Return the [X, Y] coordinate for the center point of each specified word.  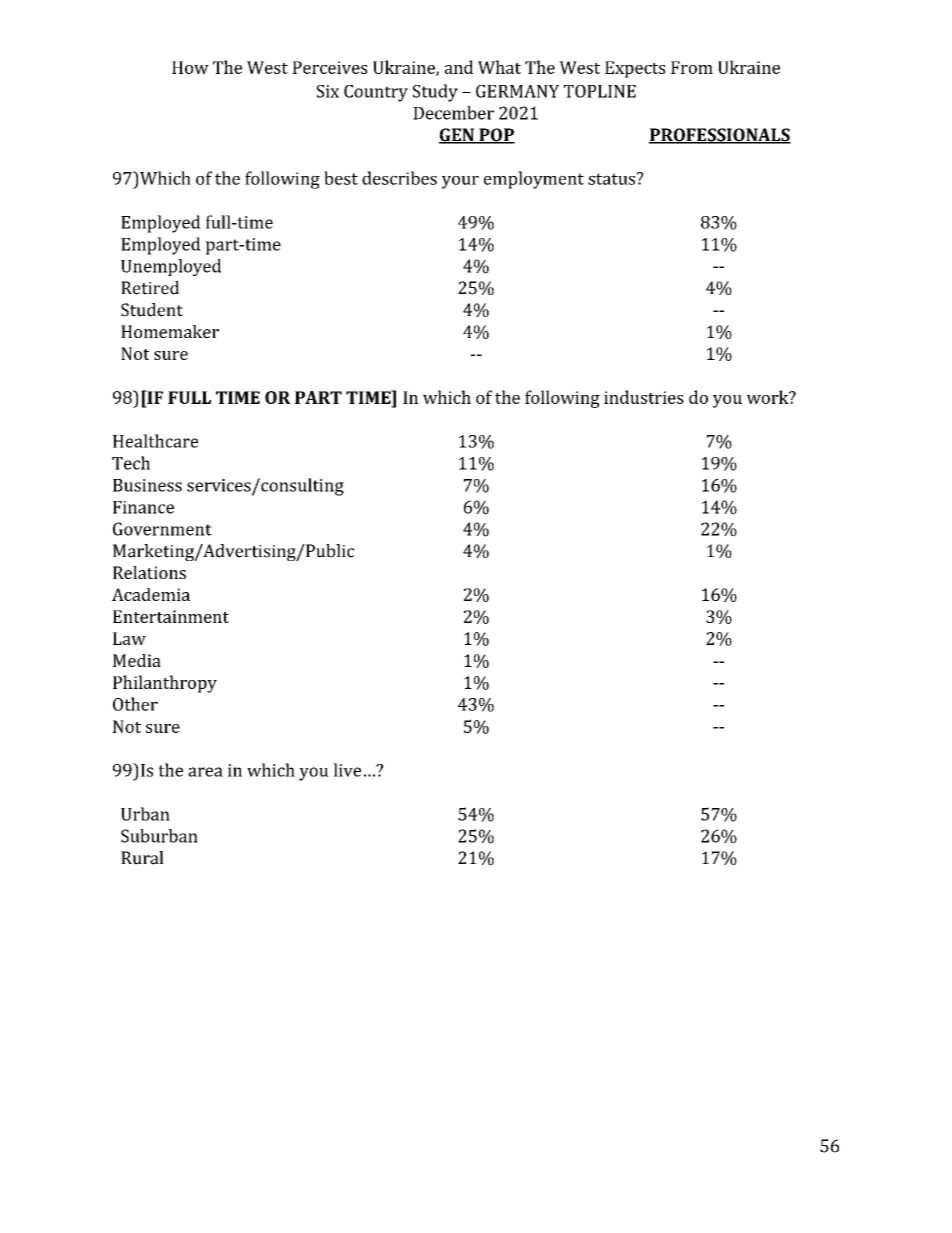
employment [534, 180]
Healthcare [155, 441]
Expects [635, 69]
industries [644, 397]
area [205, 772]
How [190, 67]
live [347, 770]
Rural [142, 858]
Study [435, 93]
